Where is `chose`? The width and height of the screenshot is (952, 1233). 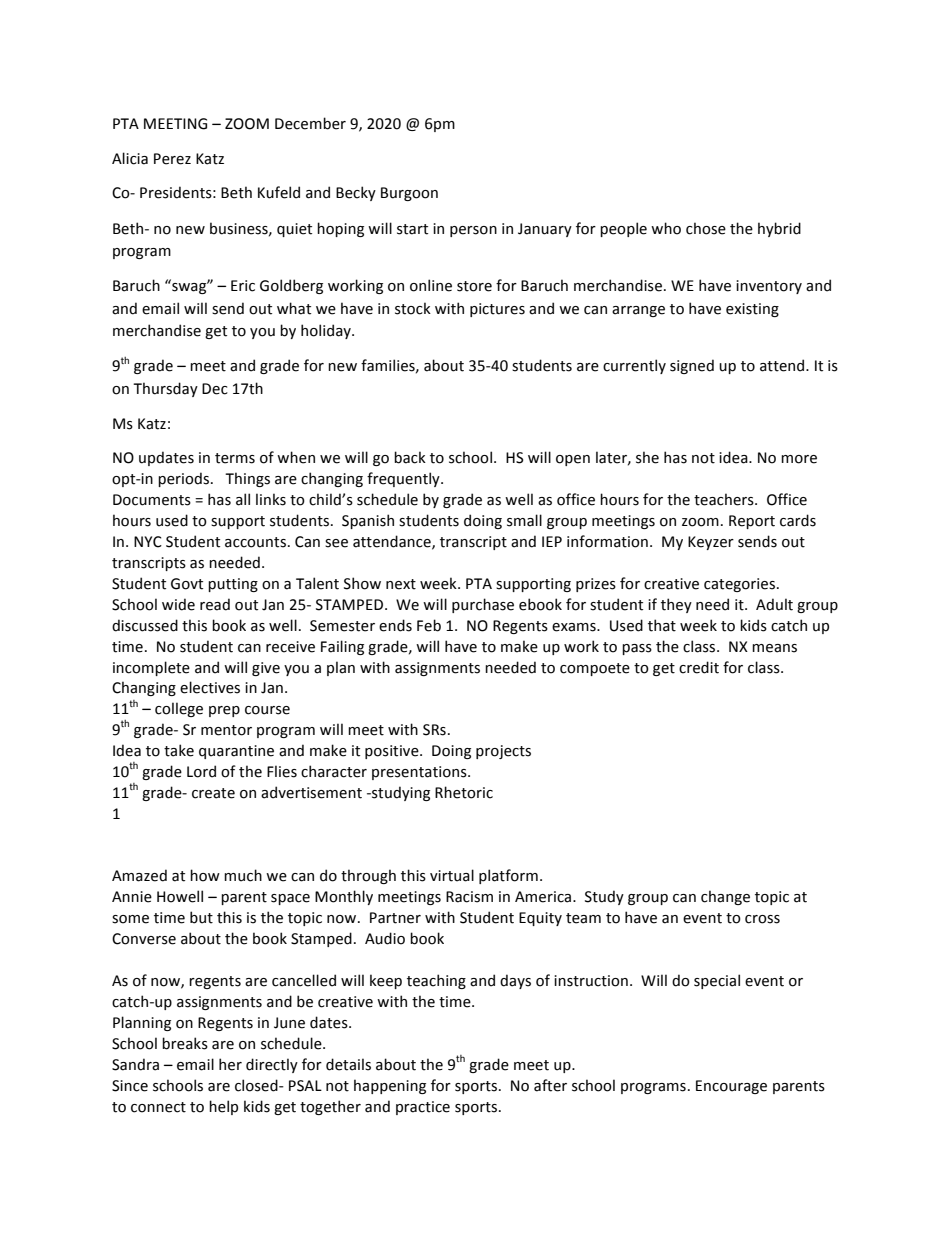
chose is located at coordinates (706, 228).
